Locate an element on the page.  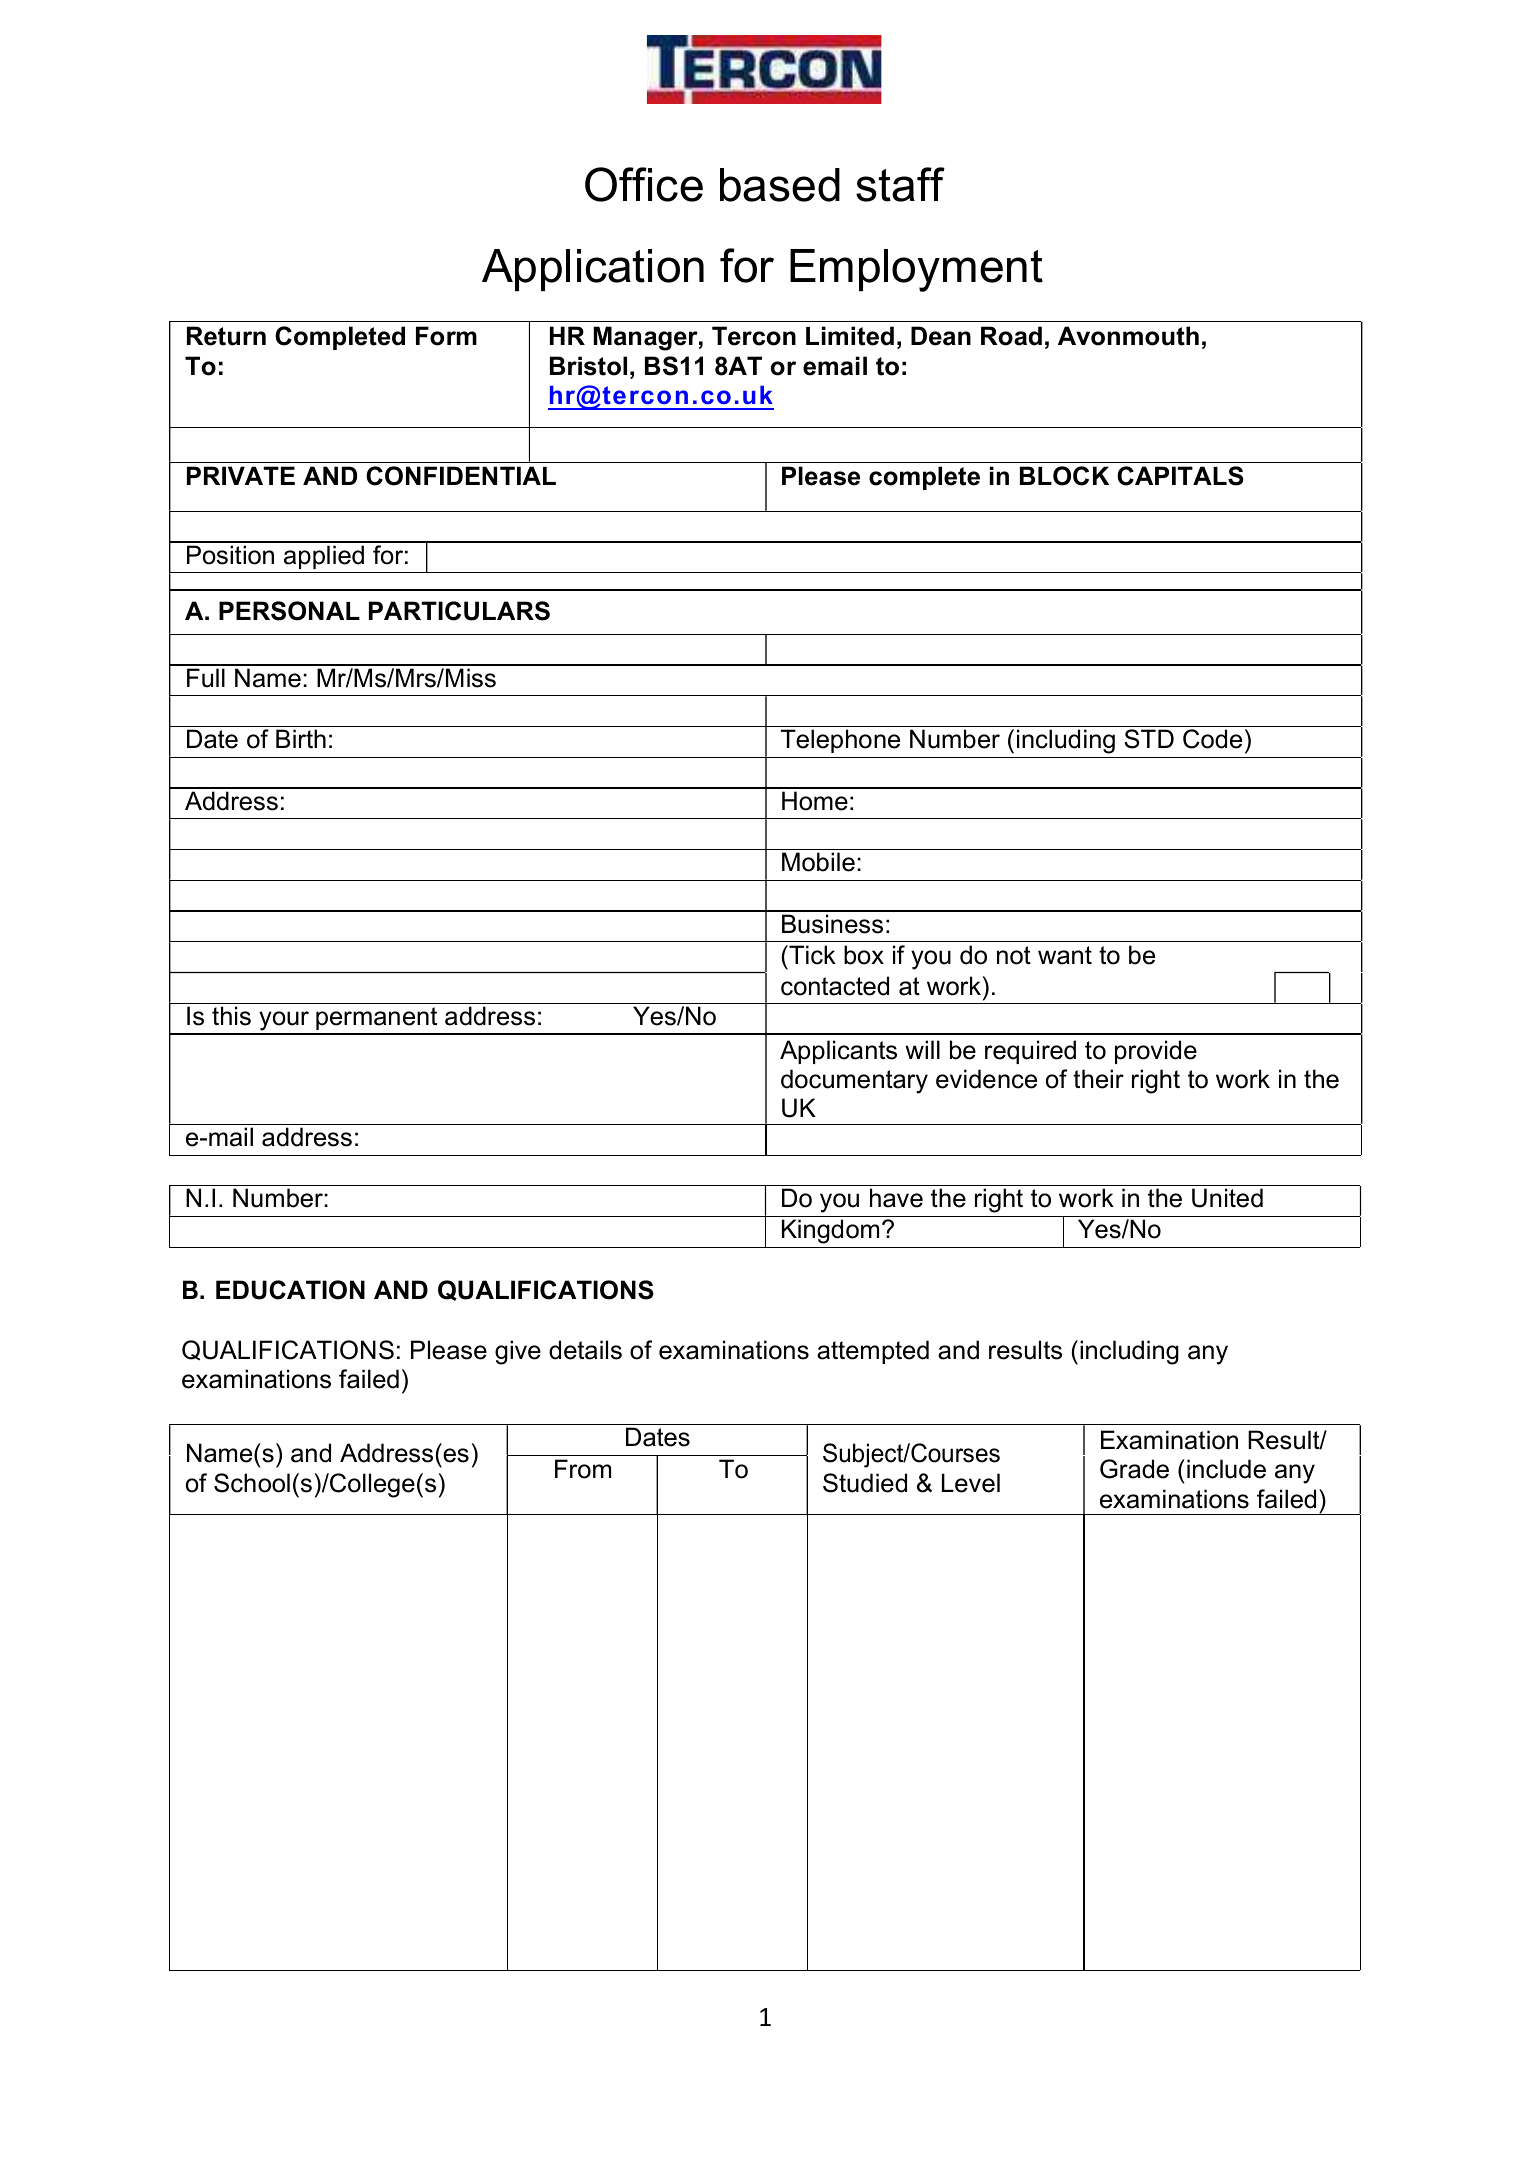
PRIVATE is located at coordinates (241, 475).
